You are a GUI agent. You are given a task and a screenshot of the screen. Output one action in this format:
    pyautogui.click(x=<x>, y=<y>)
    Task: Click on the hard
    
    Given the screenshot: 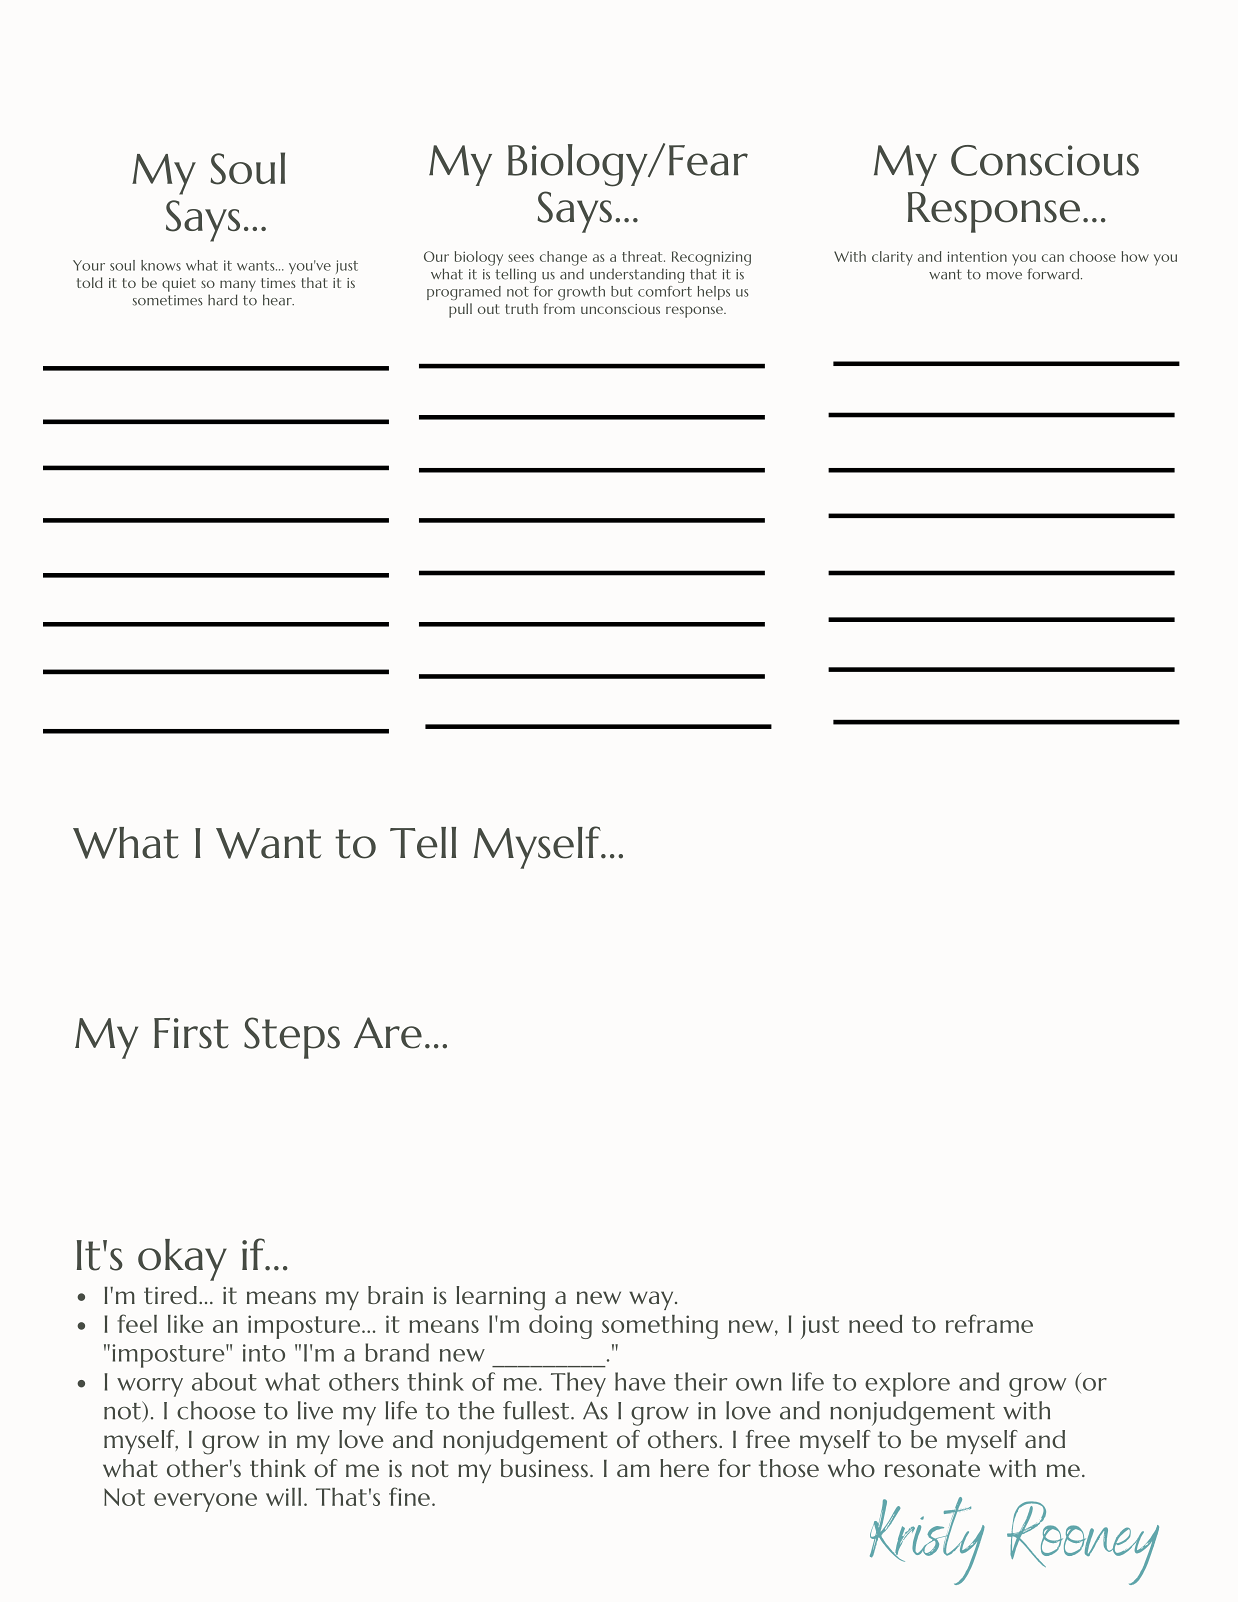 What is the action you would take?
    pyautogui.click(x=222, y=300)
